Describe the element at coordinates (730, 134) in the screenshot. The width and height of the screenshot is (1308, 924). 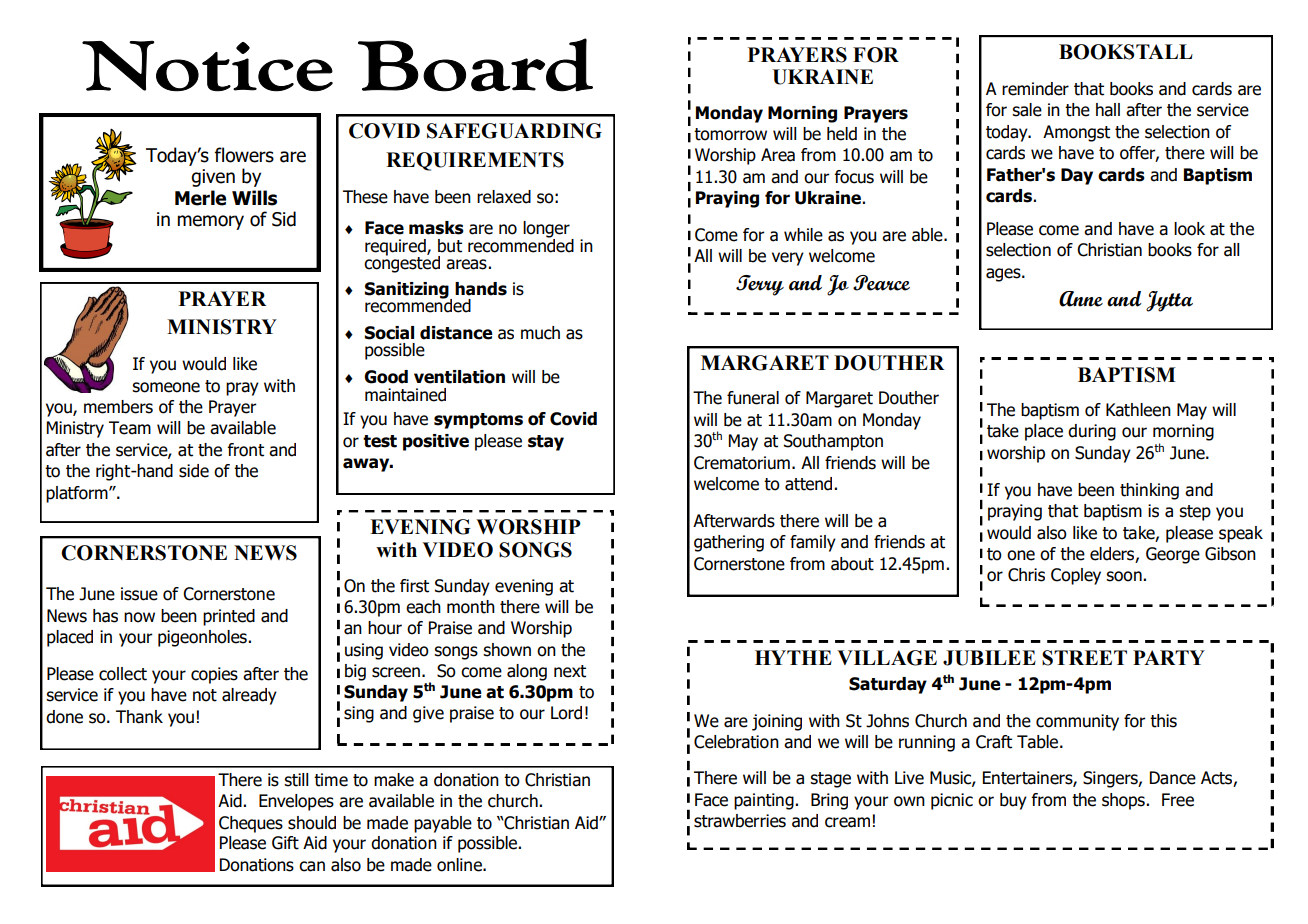
I see `tomorrow` at that location.
